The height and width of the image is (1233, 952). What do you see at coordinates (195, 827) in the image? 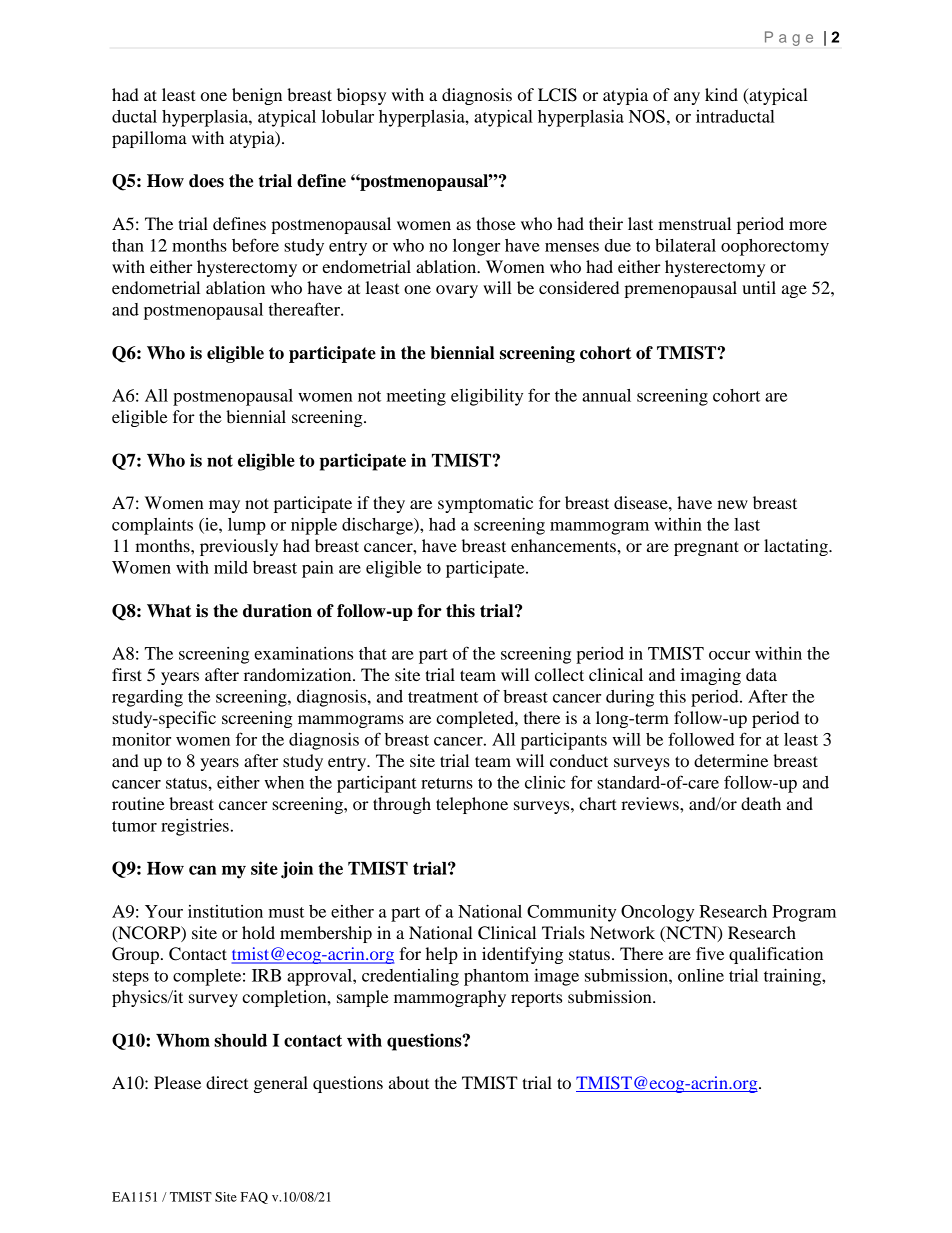
I see `registries` at bounding box center [195, 827].
